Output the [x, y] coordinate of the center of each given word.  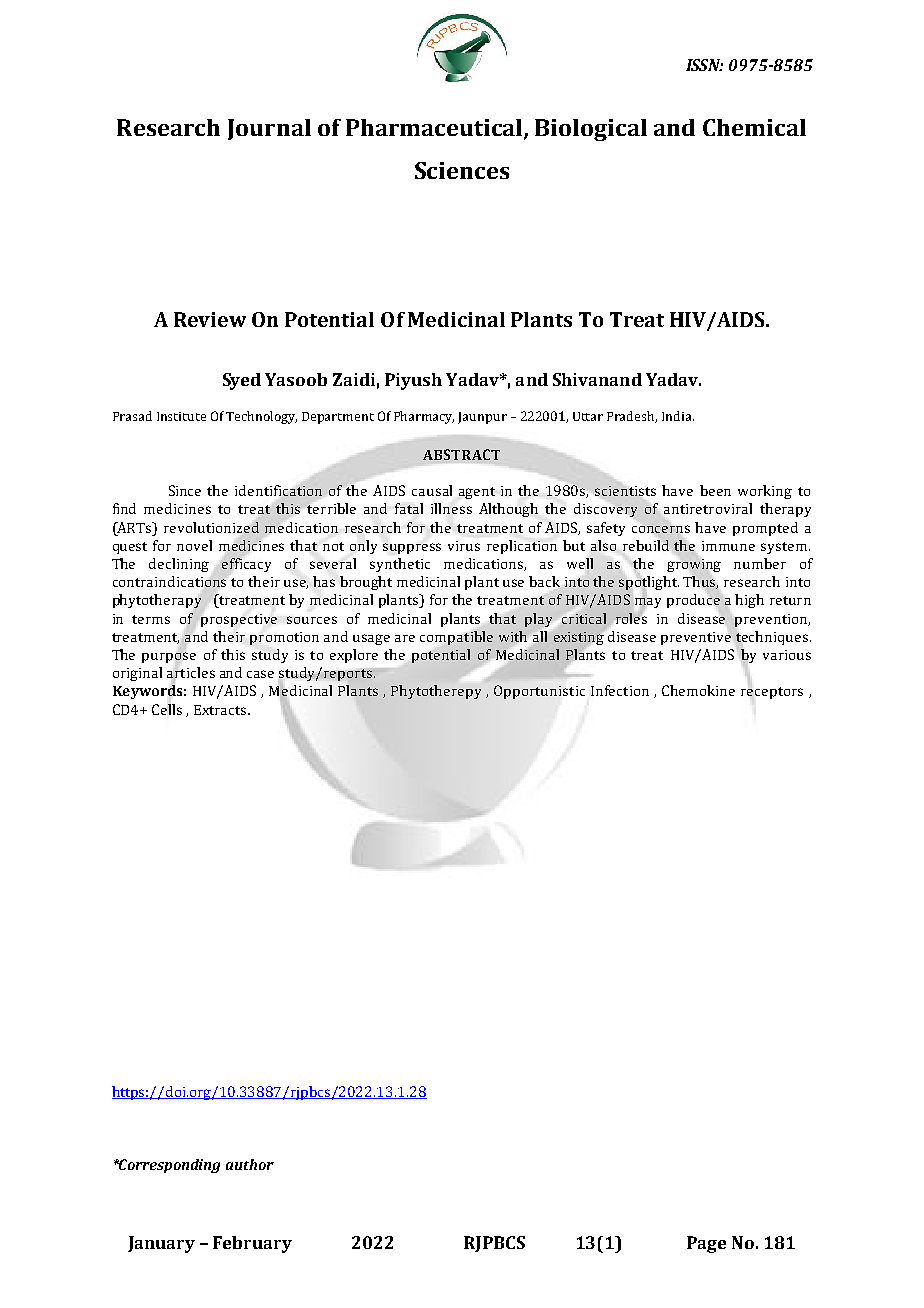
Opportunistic [539, 692]
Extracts [221, 710]
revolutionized [211, 527]
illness [451, 508]
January [161, 1244]
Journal [269, 129]
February [252, 1244]
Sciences [462, 170]
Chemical [754, 127]
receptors [772, 693]
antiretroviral [708, 508]
